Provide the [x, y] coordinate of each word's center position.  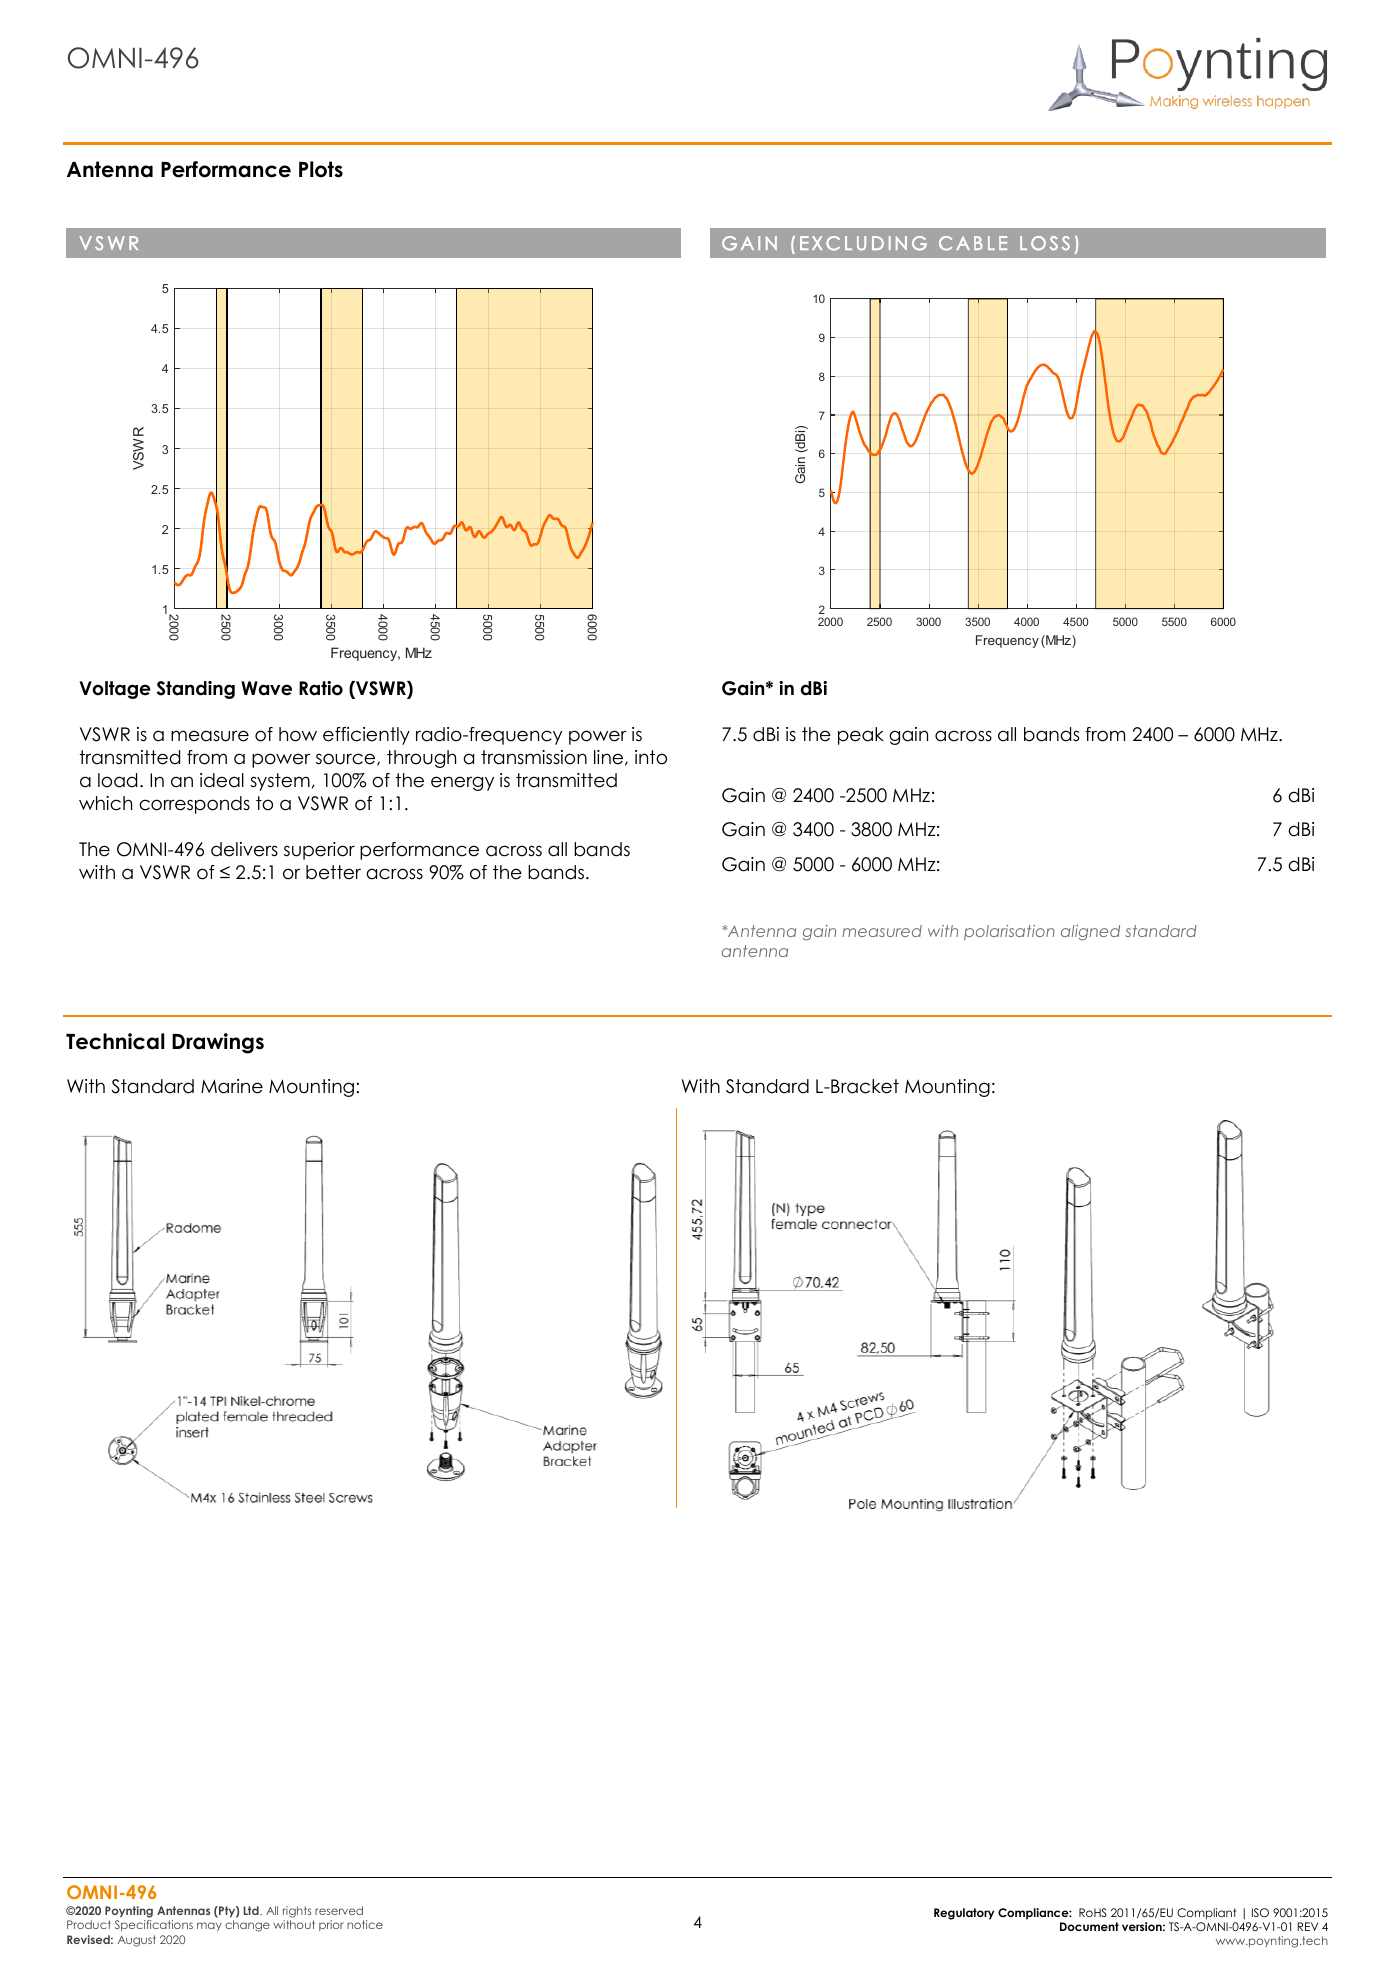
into [651, 757]
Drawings [218, 1043]
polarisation [1009, 932]
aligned [1090, 933]
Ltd [252, 1910]
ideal [222, 780]
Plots [321, 169]
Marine [232, 1086]
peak [861, 736]
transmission [534, 757]
